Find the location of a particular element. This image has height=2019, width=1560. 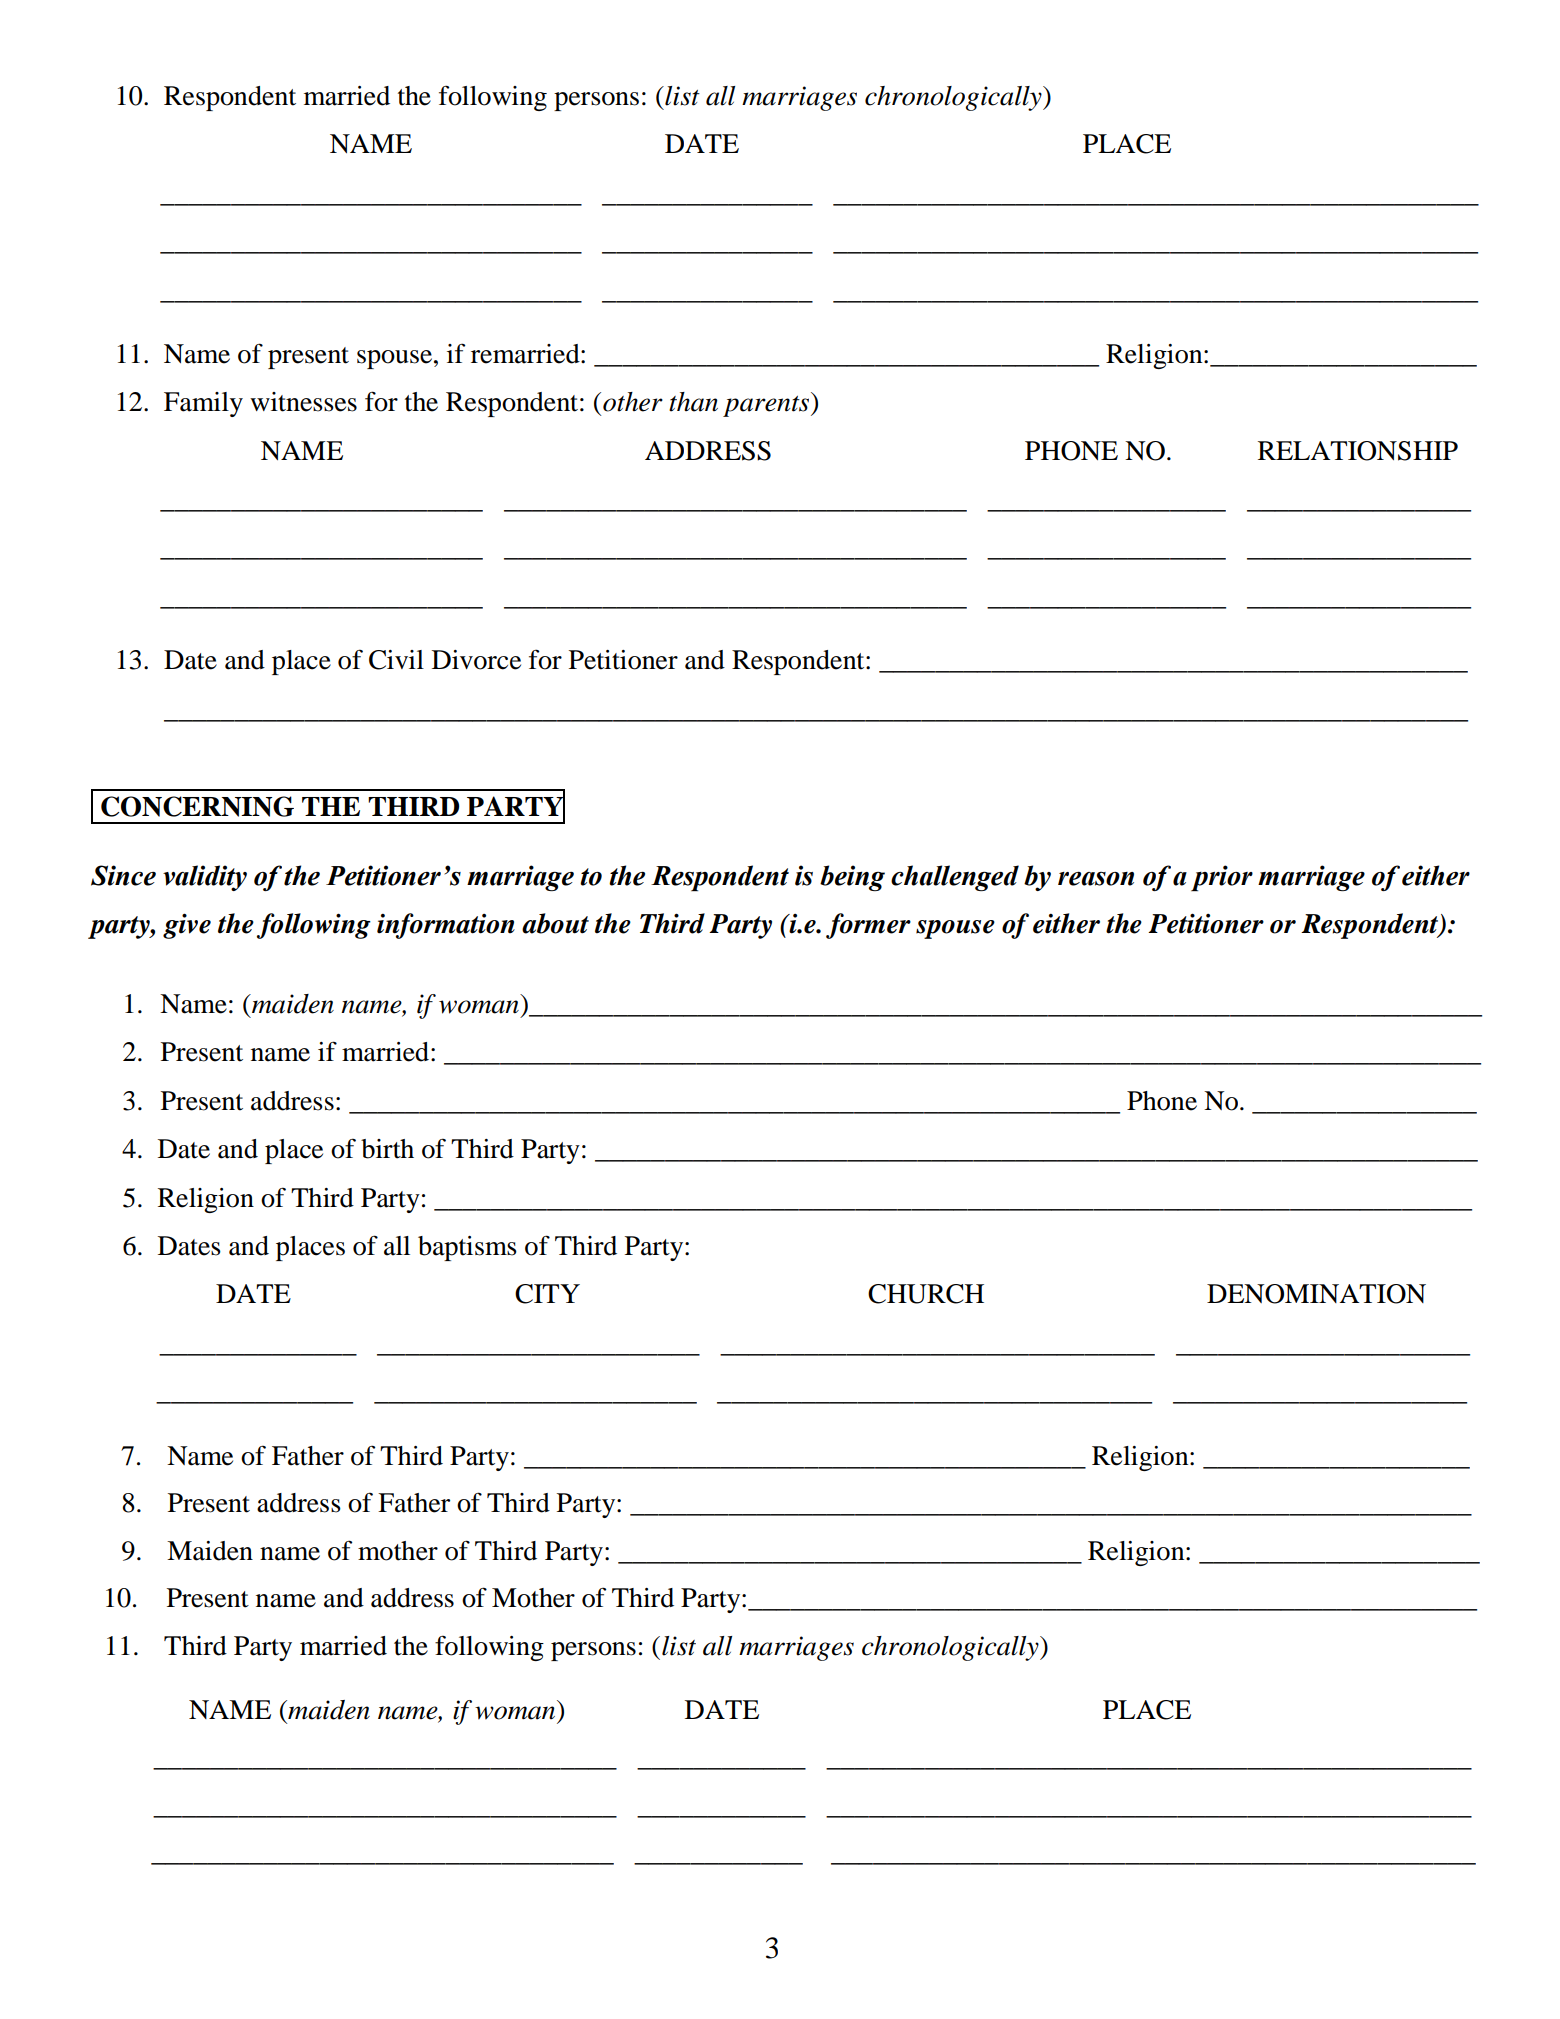

witnesses is located at coordinates (303, 402).
